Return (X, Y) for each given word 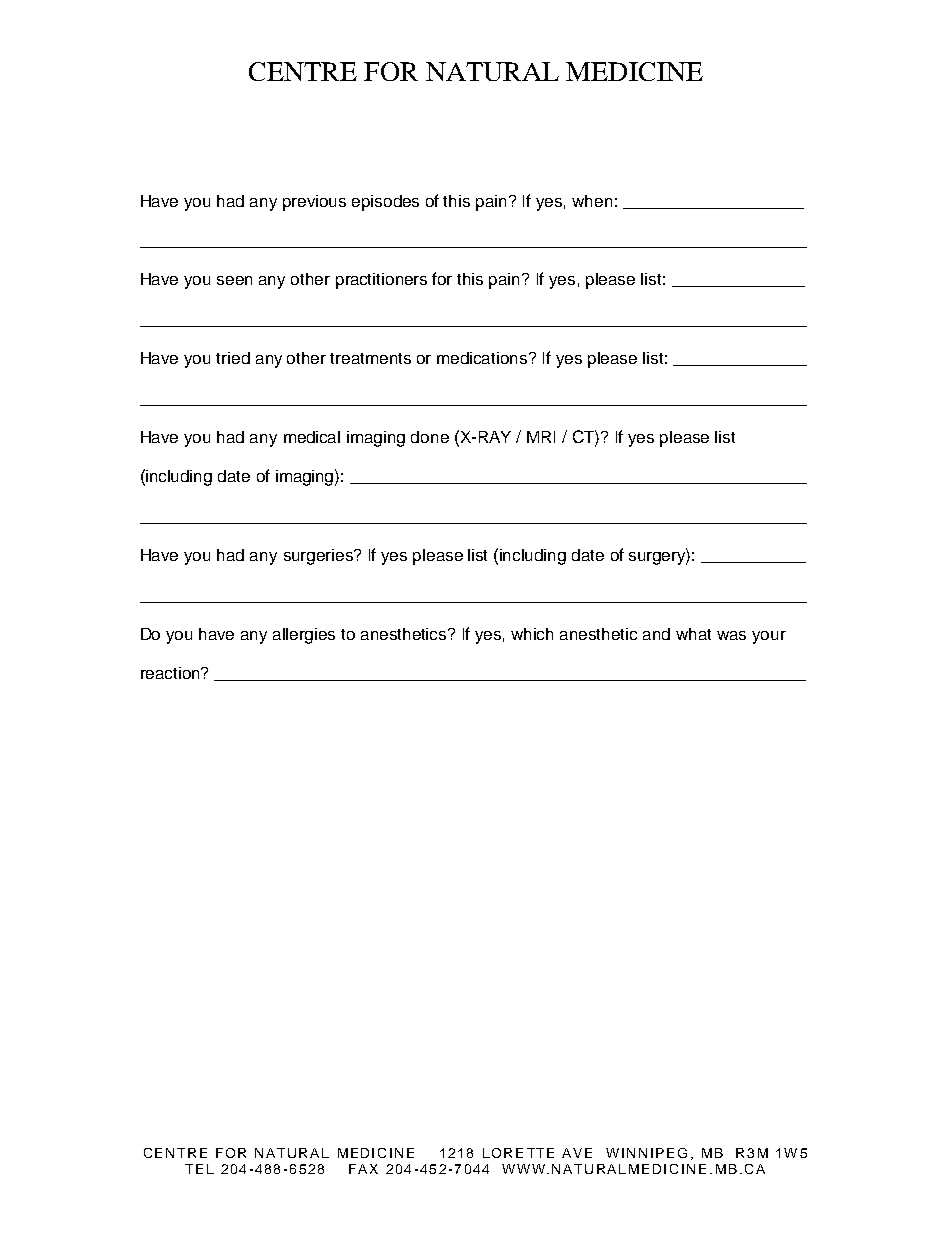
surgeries (319, 557)
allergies (304, 636)
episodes (385, 203)
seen (234, 280)
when (592, 201)
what (693, 634)
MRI (541, 437)
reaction (171, 673)
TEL (199, 1169)
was (731, 635)
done (430, 437)
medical (312, 437)
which (532, 634)
